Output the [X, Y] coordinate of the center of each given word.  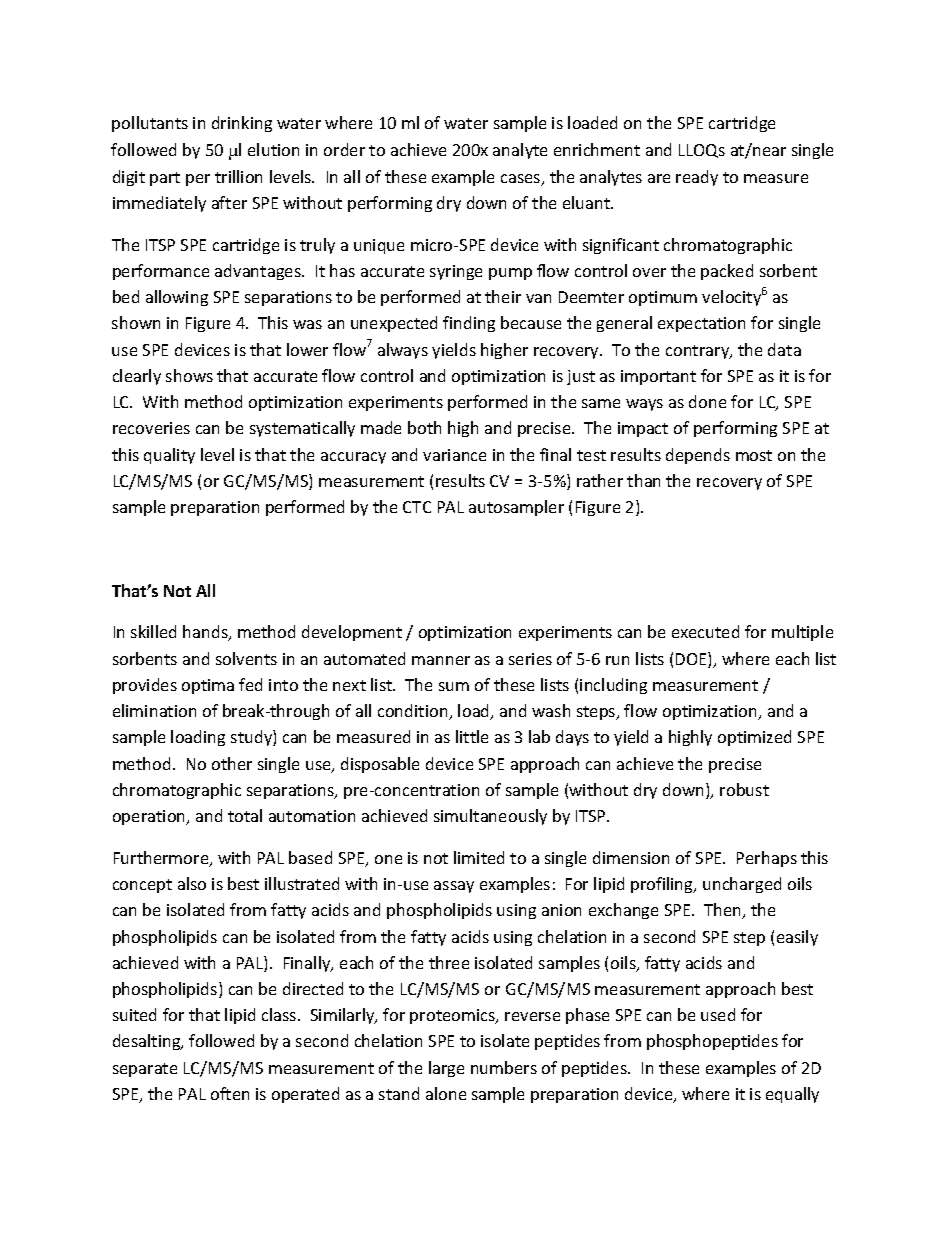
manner [441, 660]
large [446, 1069]
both [424, 427]
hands [206, 633]
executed [705, 631]
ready [697, 178]
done [707, 401]
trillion [238, 176]
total [245, 815]
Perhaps [767, 859]
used [718, 1014]
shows [189, 375]
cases [522, 180]
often [230, 1093]
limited [479, 857]
